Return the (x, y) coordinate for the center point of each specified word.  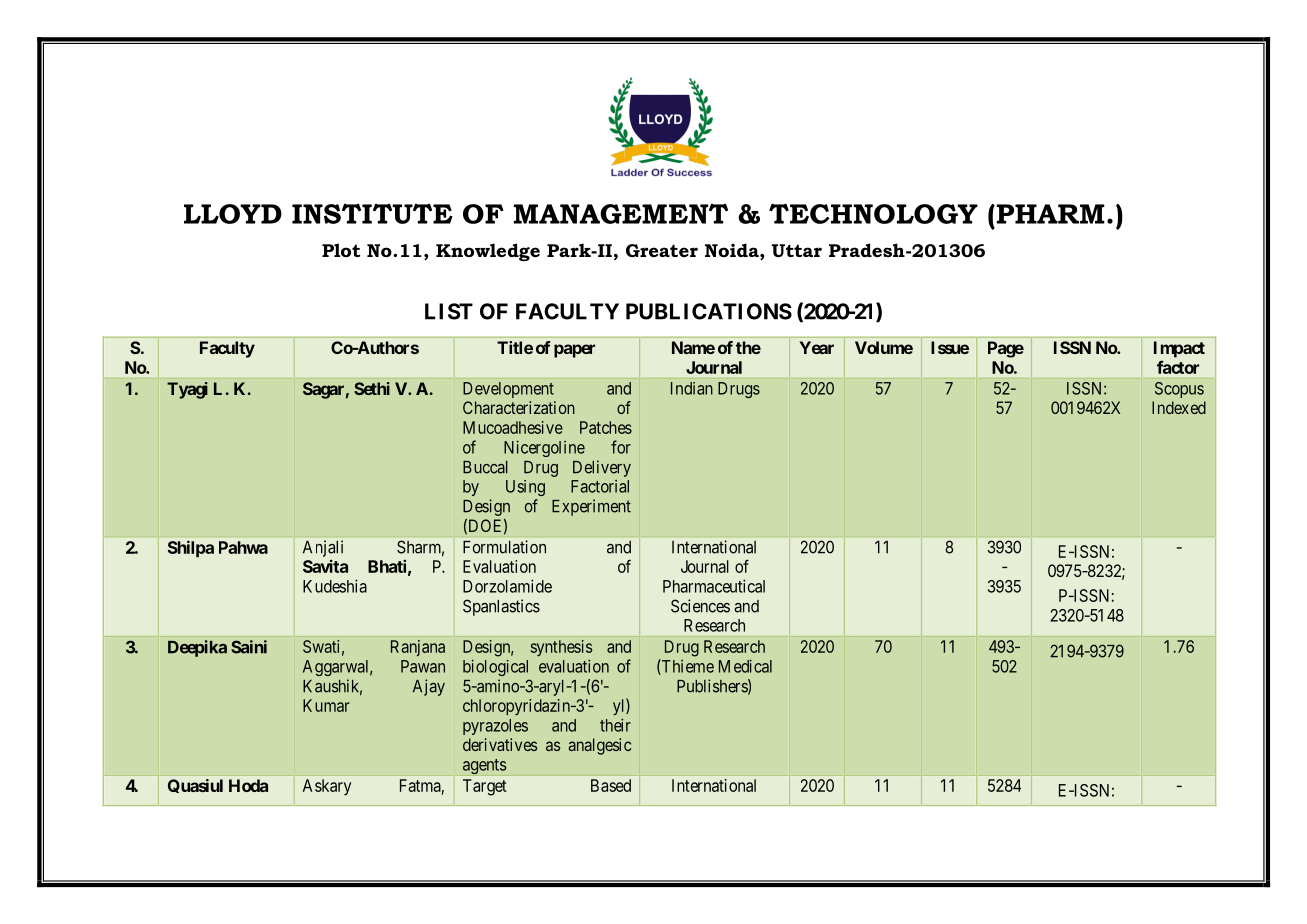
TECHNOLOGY (873, 214)
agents (485, 766)
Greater (662, 251)
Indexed (1179, 407)
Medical (745, 666)
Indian (692, 388)
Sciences (700, 606)
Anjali (323, 548)
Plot (341, 250)
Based (611, 785)
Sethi (372, 388)
